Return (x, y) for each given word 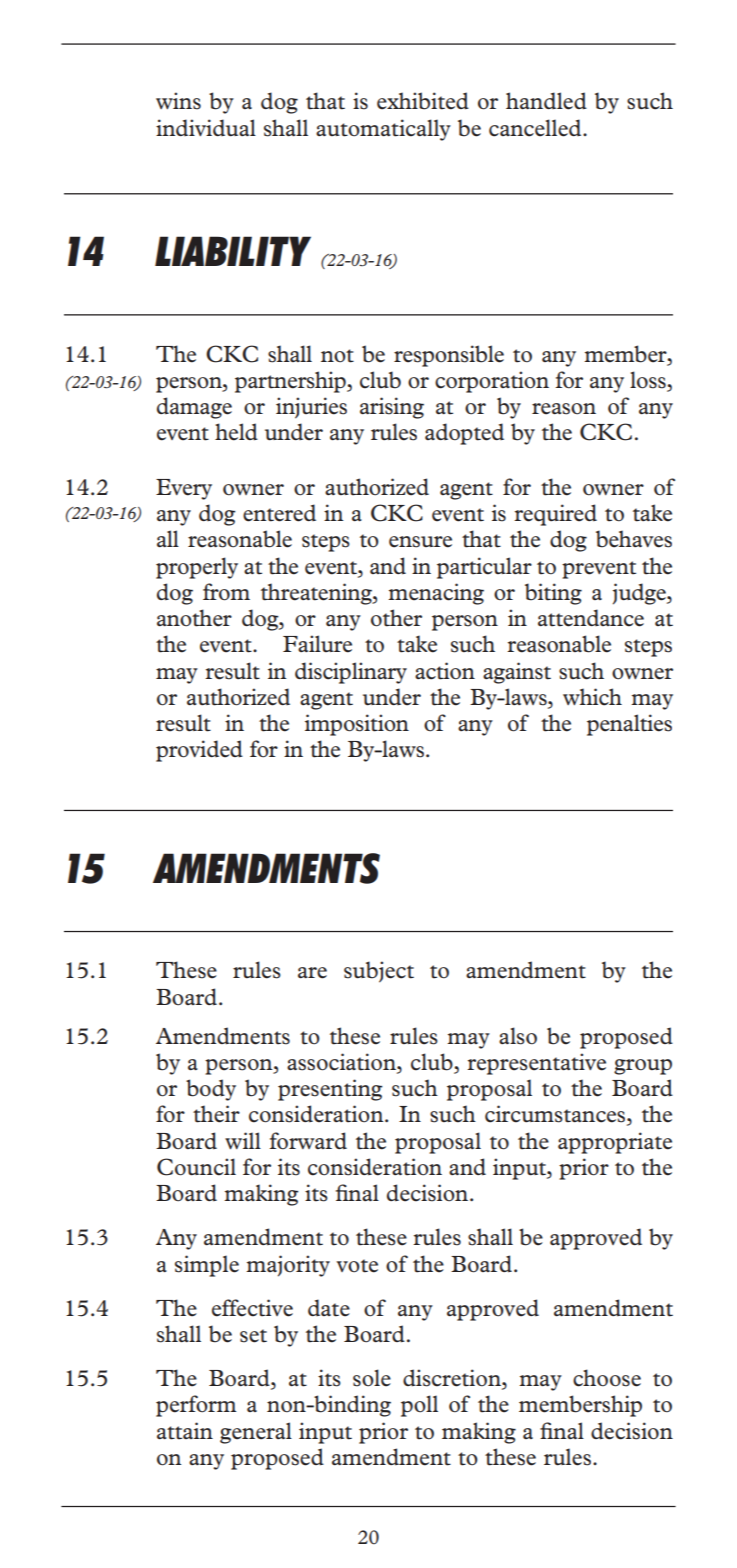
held (236, 432)
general (256, 1433)
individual (206, 128)
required (555, 515)
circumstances (556, 1115)
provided (199, 751)
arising (392, 408)
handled (546, 101)
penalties (629, 725)
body (211, 1090)
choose (607, 1378)
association (342, 1063)
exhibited (423, 101)
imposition (357, 725)
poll (419, 1406)
